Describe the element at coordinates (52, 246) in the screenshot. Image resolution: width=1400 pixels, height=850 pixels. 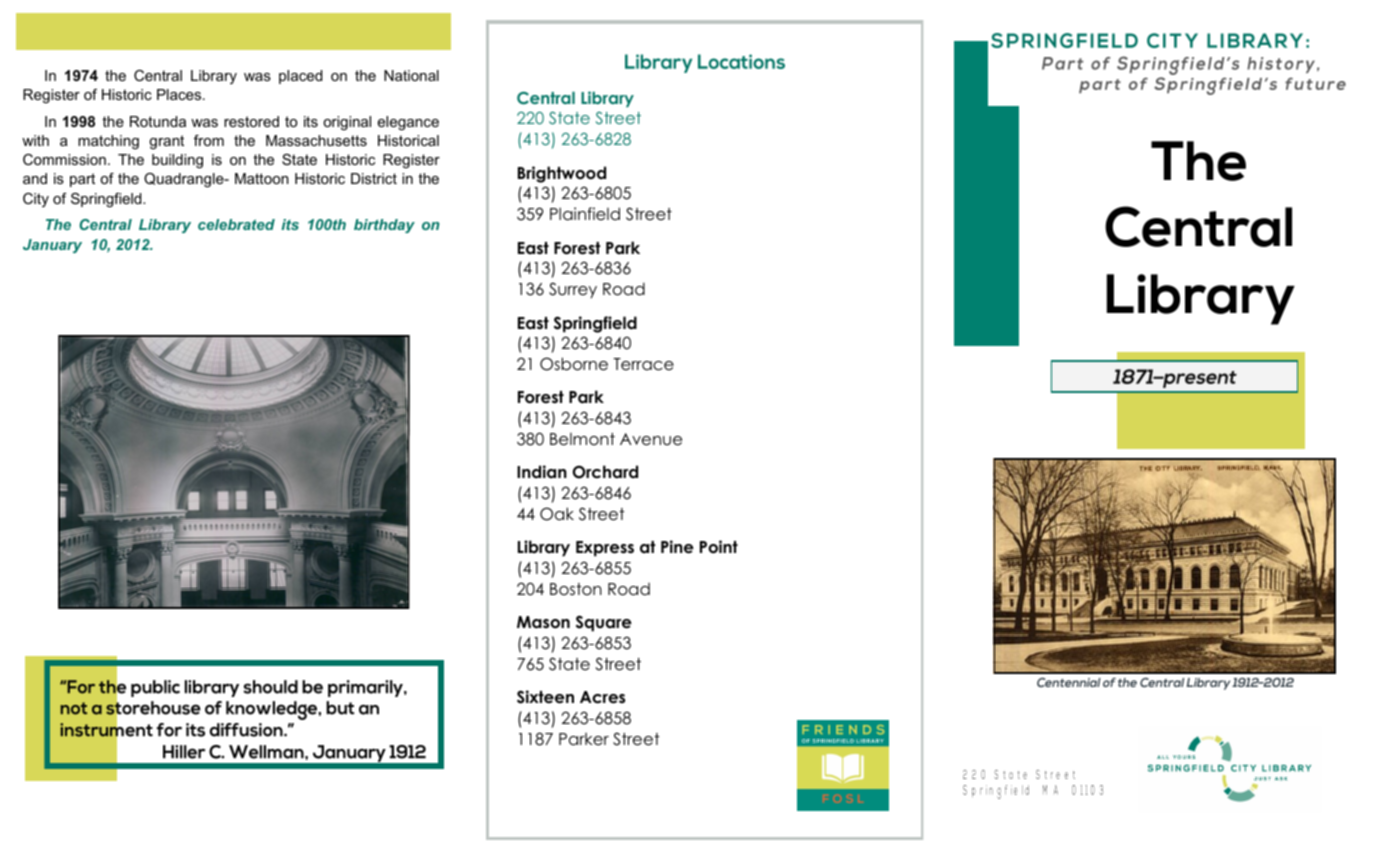
I see `January` at that location.
